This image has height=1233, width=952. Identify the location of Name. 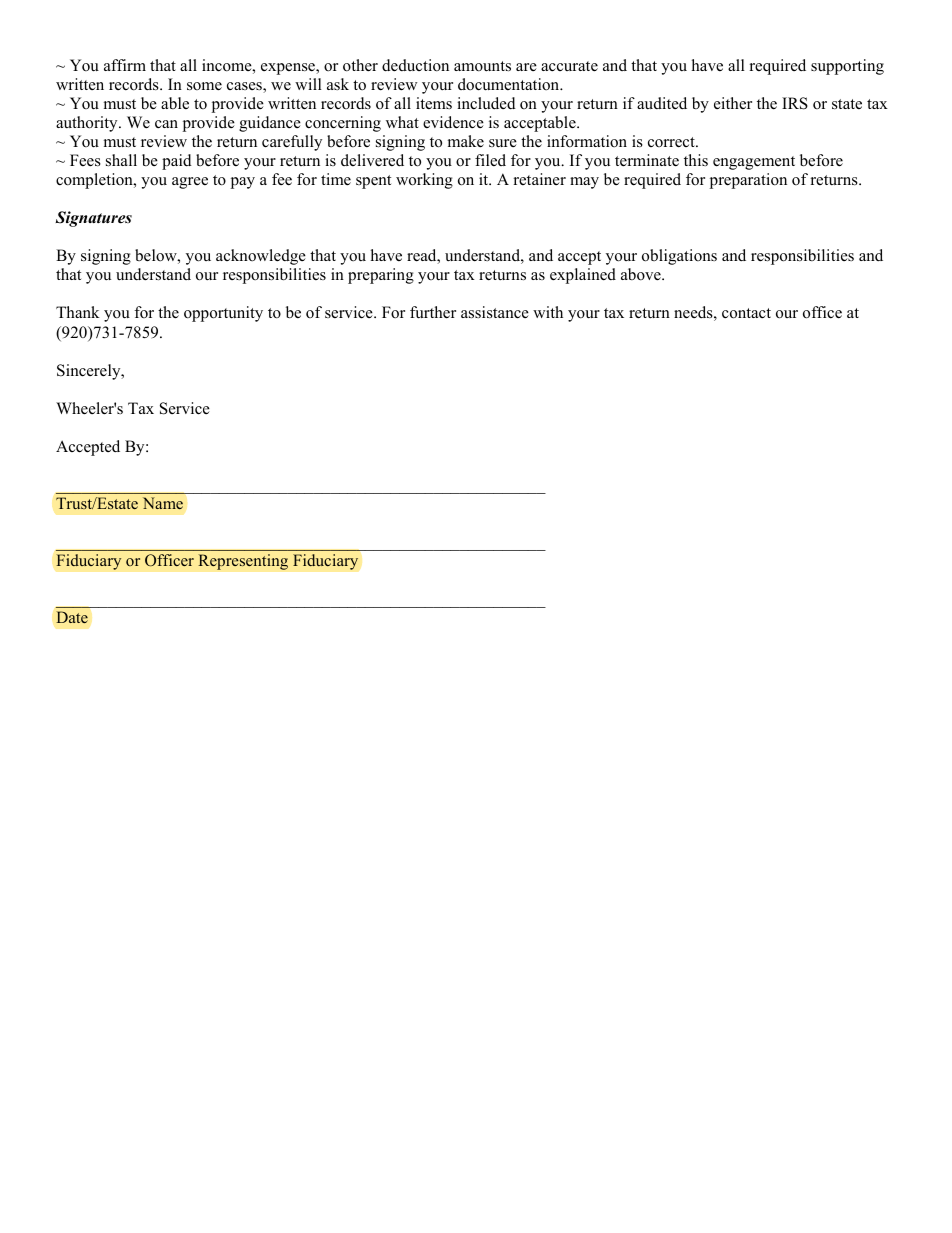
(163, 503).
